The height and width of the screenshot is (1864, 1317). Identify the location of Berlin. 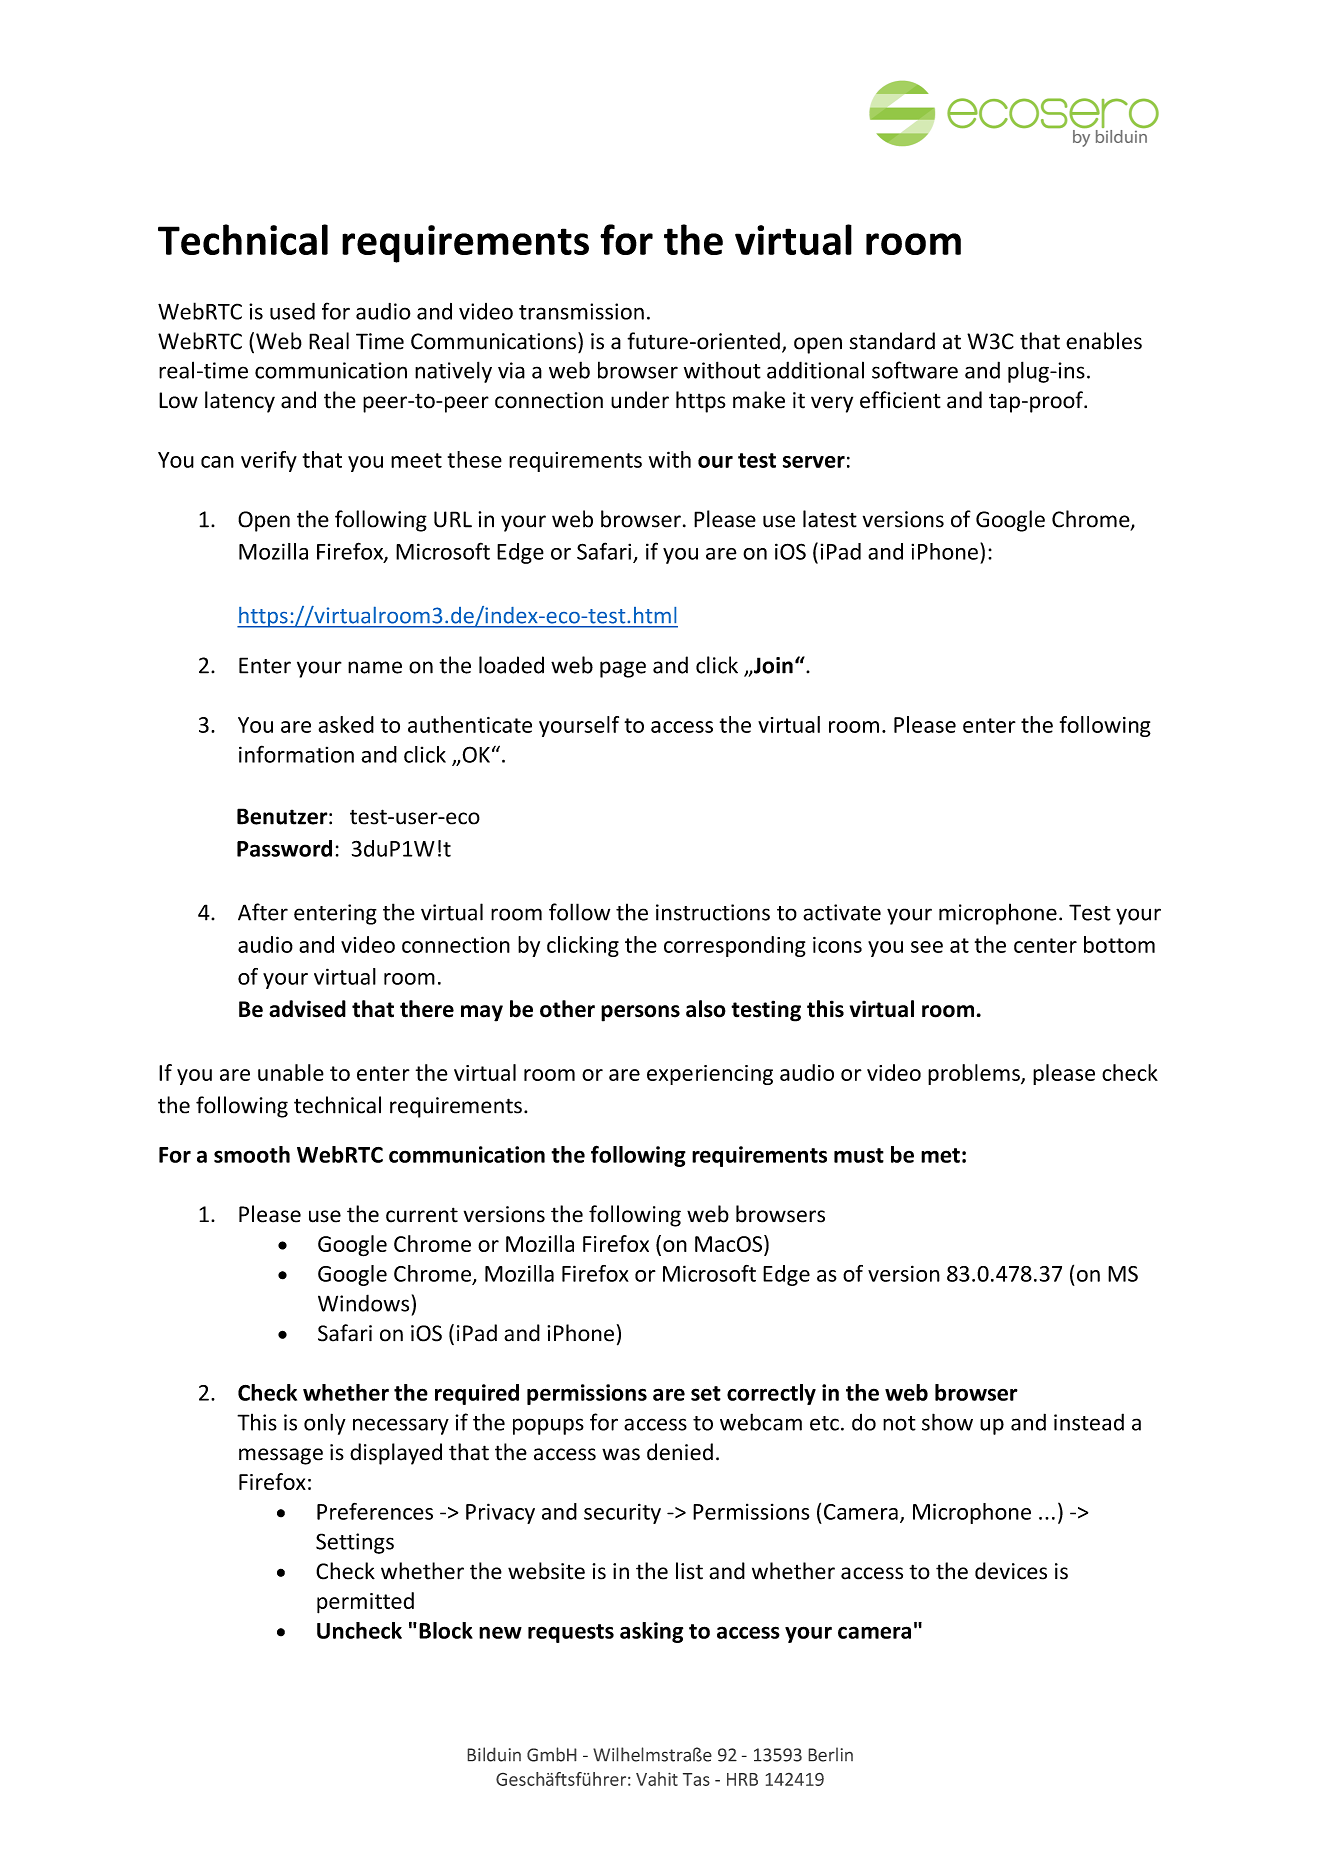
(830, 1754).
